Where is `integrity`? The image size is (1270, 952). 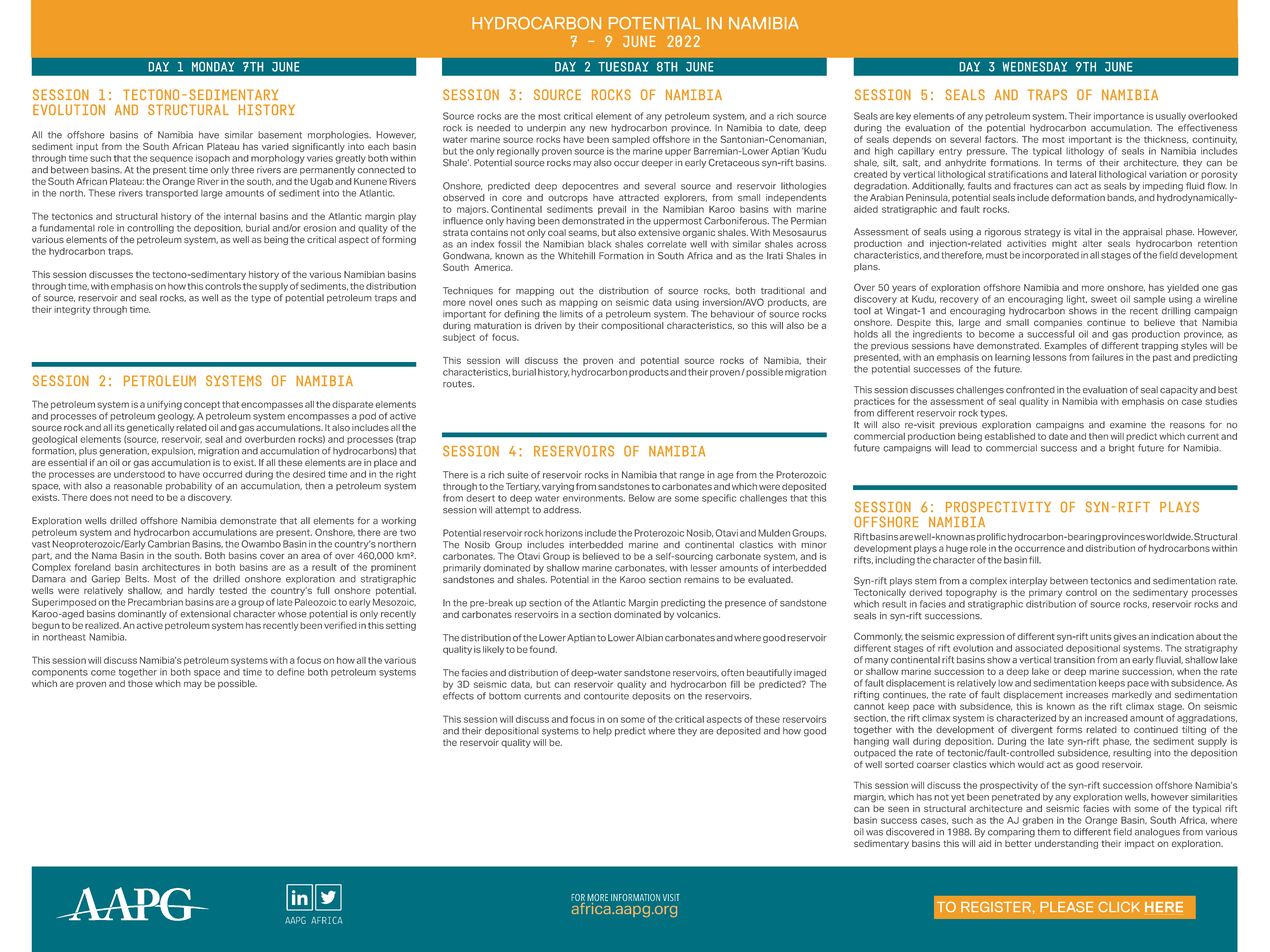
integrity is located at coordinates (72, 310).
